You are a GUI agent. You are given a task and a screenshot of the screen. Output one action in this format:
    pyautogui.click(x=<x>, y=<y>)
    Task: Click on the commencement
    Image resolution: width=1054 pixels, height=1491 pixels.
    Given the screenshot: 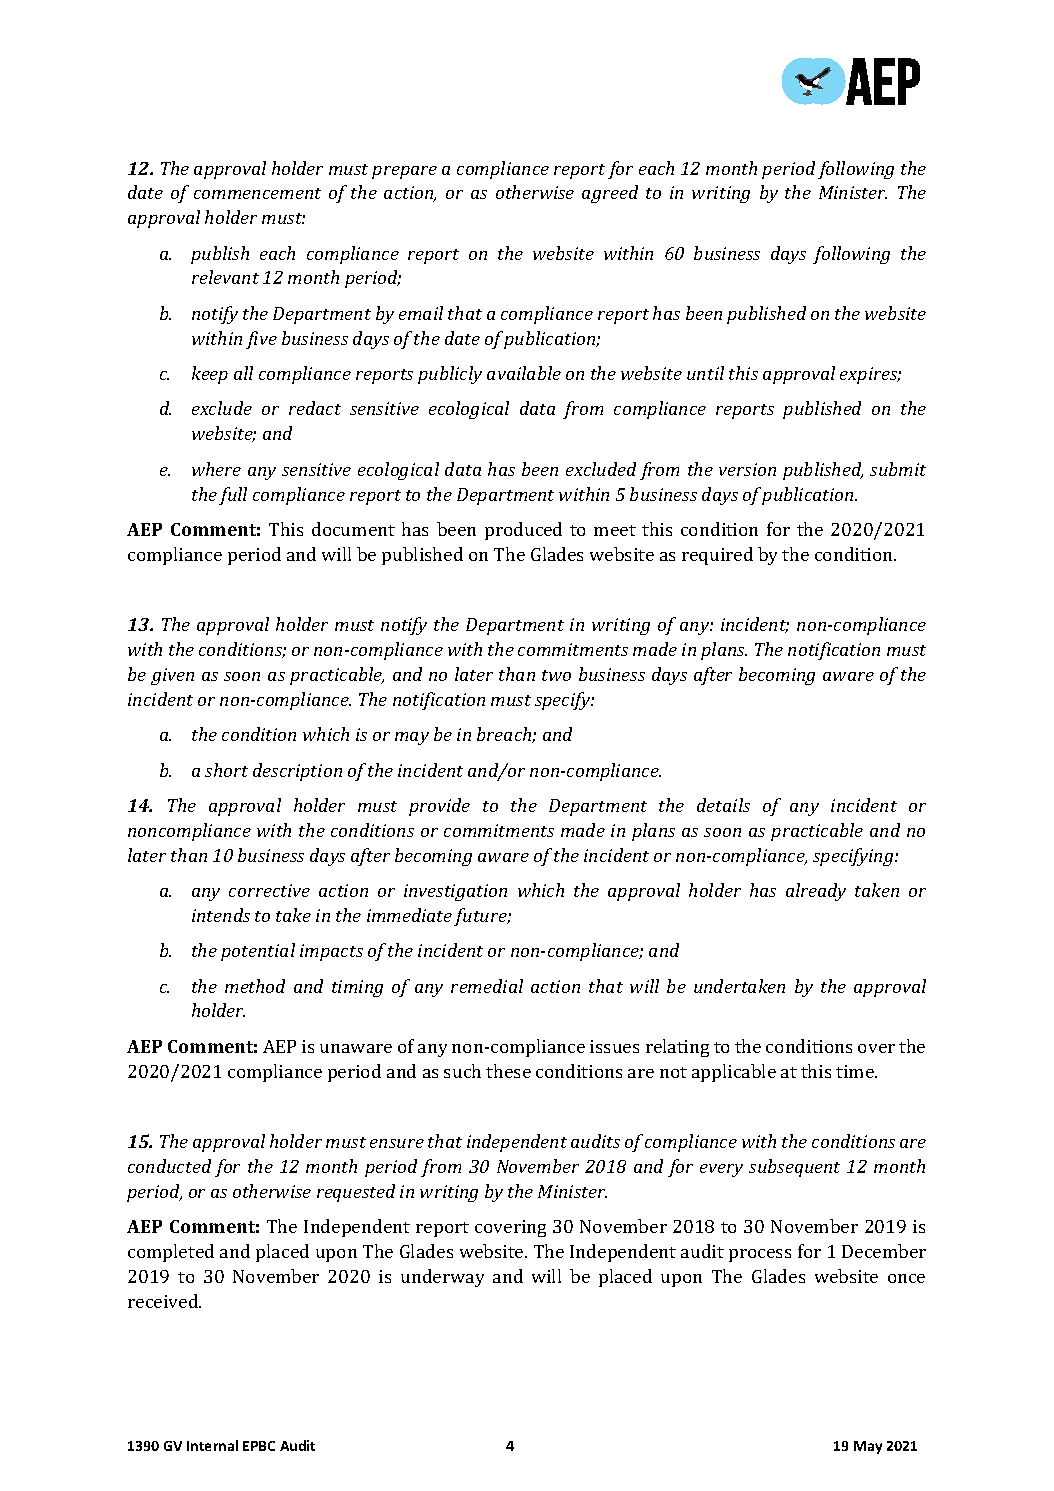 What is the action you would take?
    pyautogui.click(x=257, y=193)
